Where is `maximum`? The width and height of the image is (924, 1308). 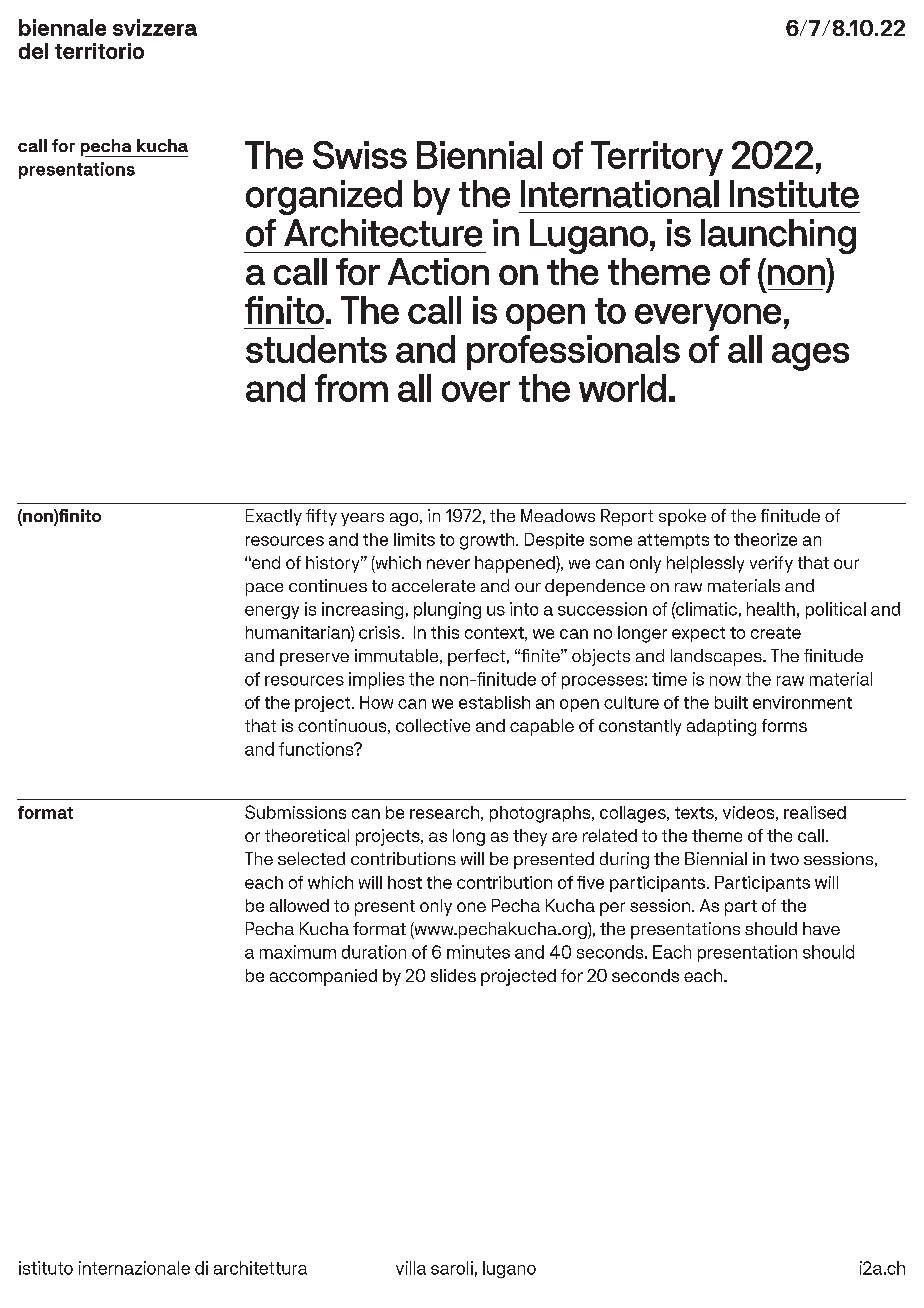
maximum is located at coordinates (298, 952).
